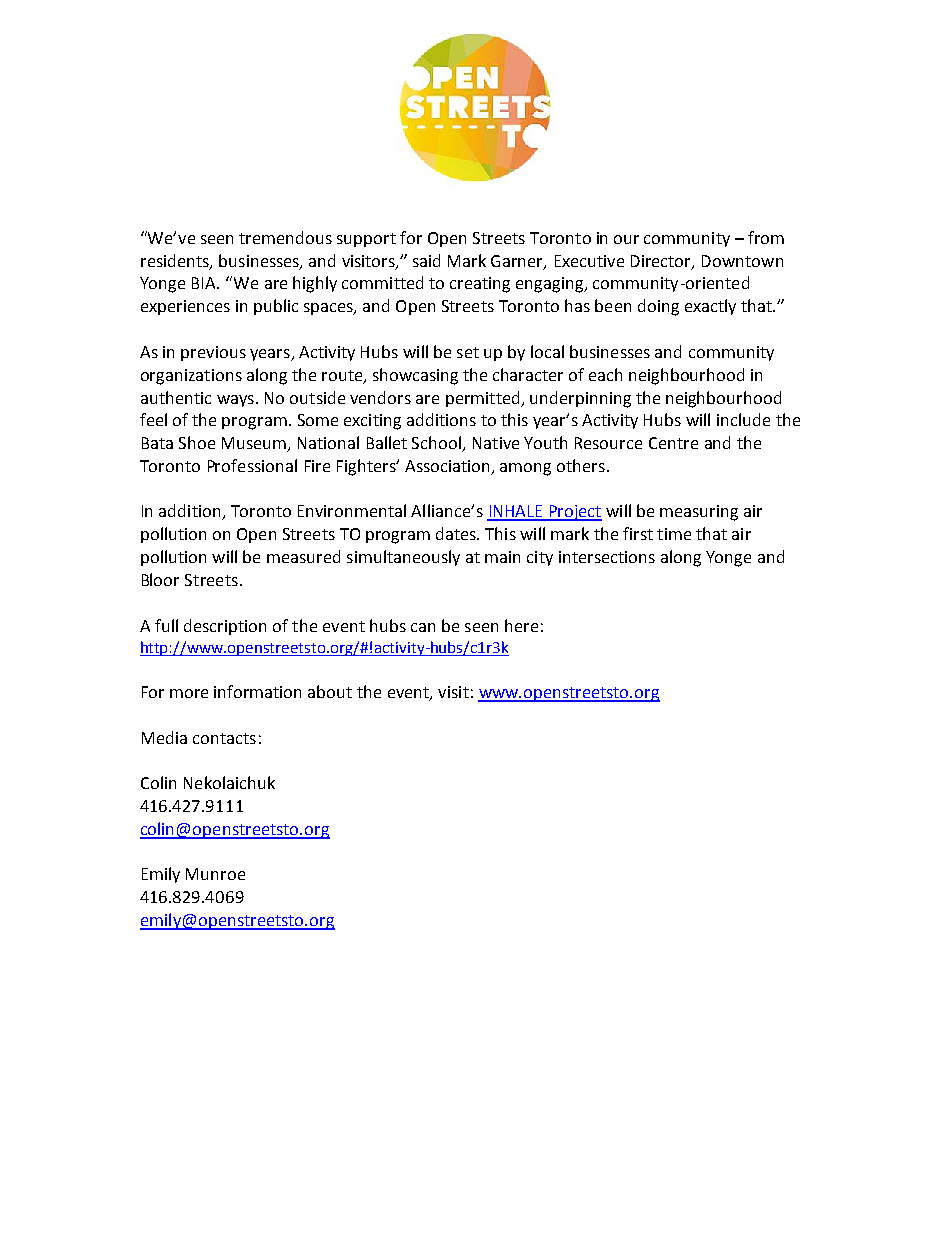  I want to click on can, so click(423, 627).
